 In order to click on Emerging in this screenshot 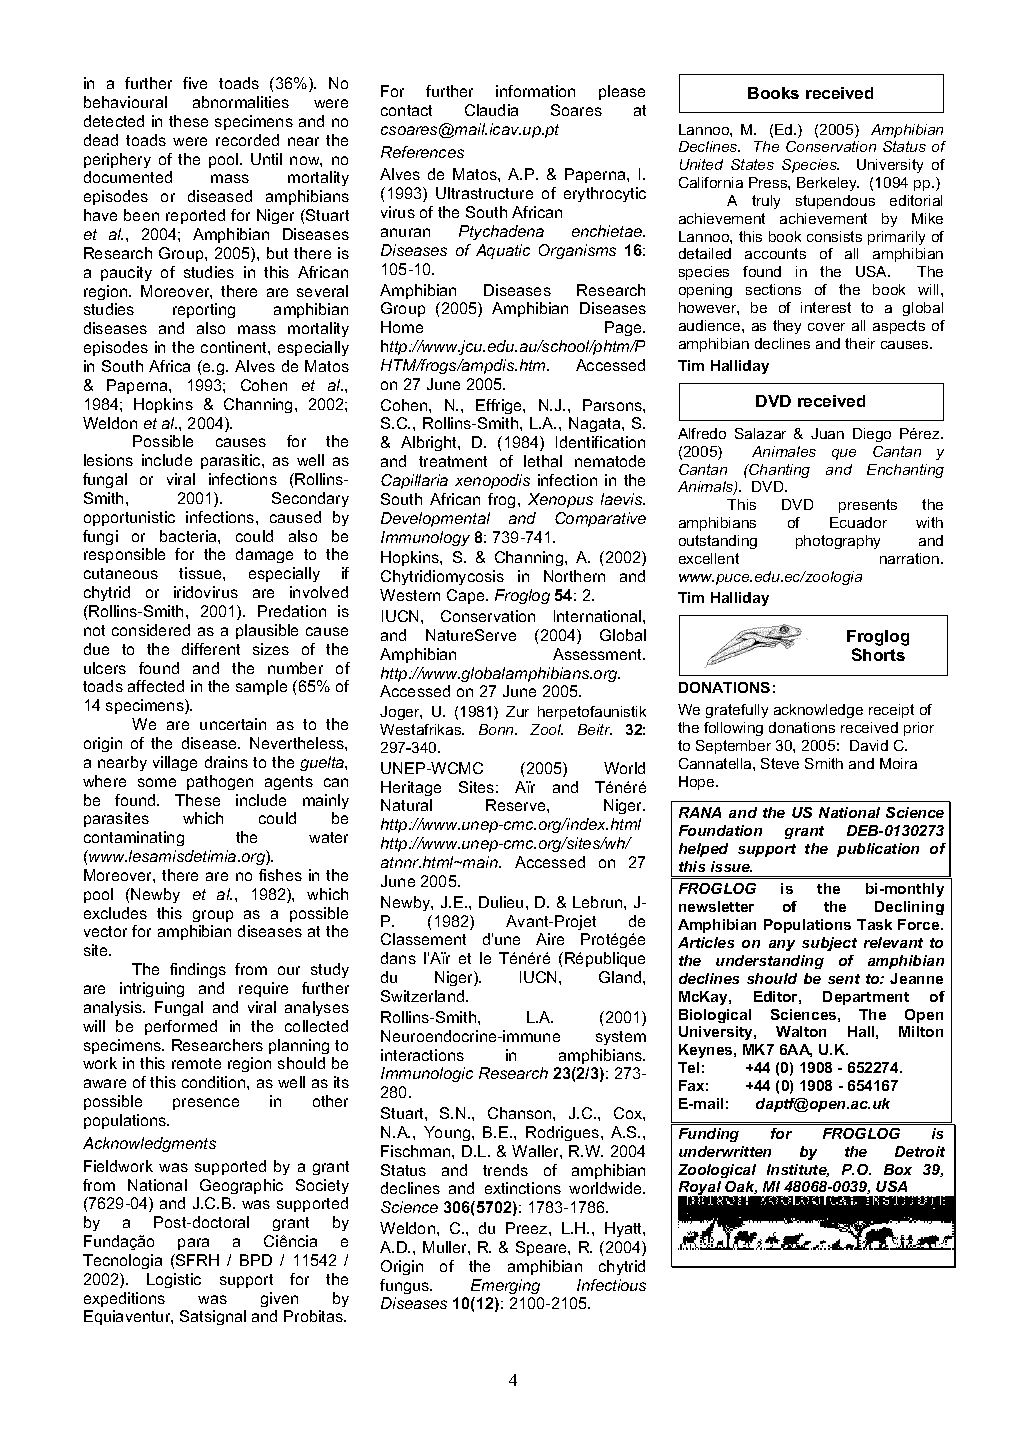, I will do `click(505, 1286)`.
